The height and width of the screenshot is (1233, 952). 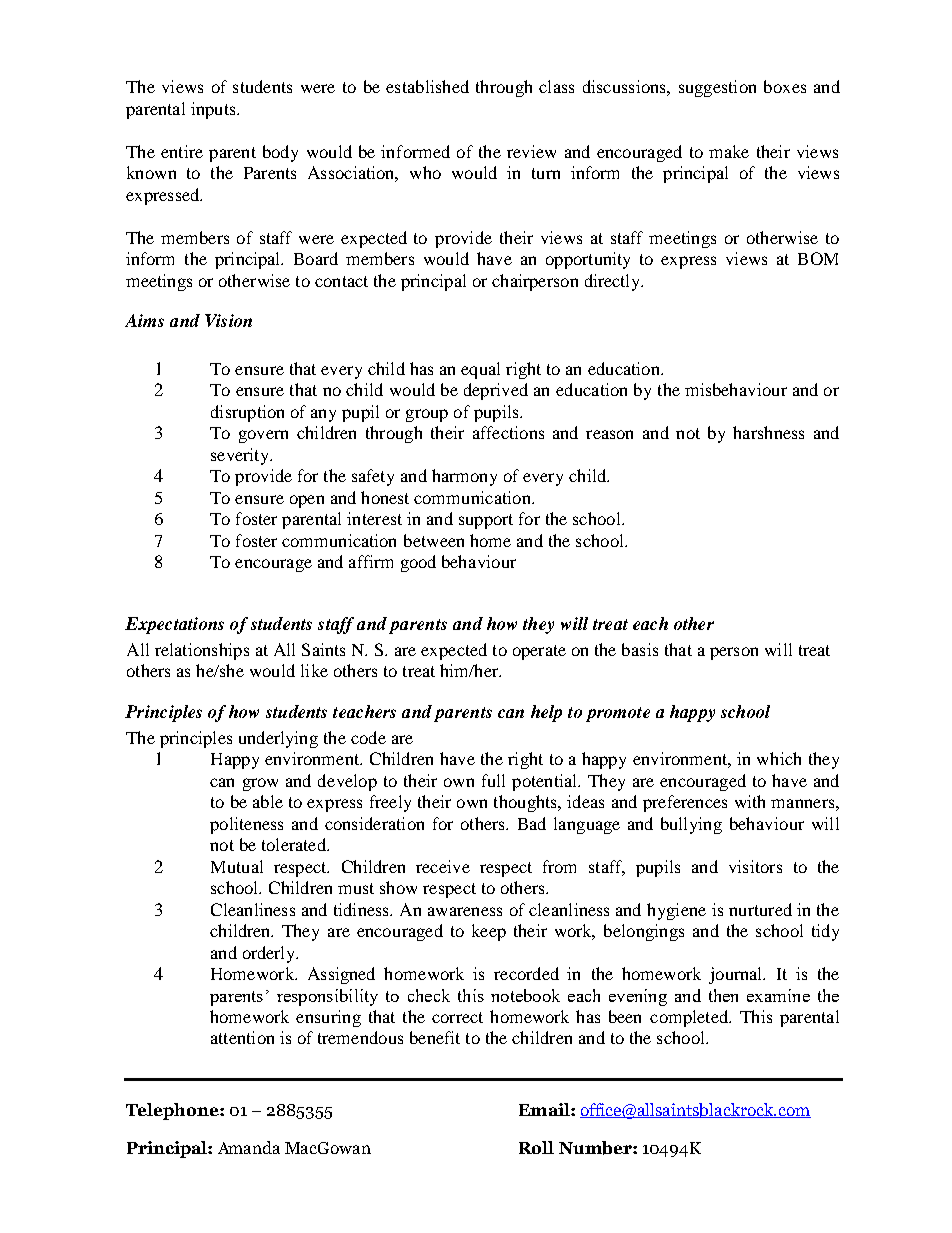 I want to click on visitors, so click(x=755, y=866).
